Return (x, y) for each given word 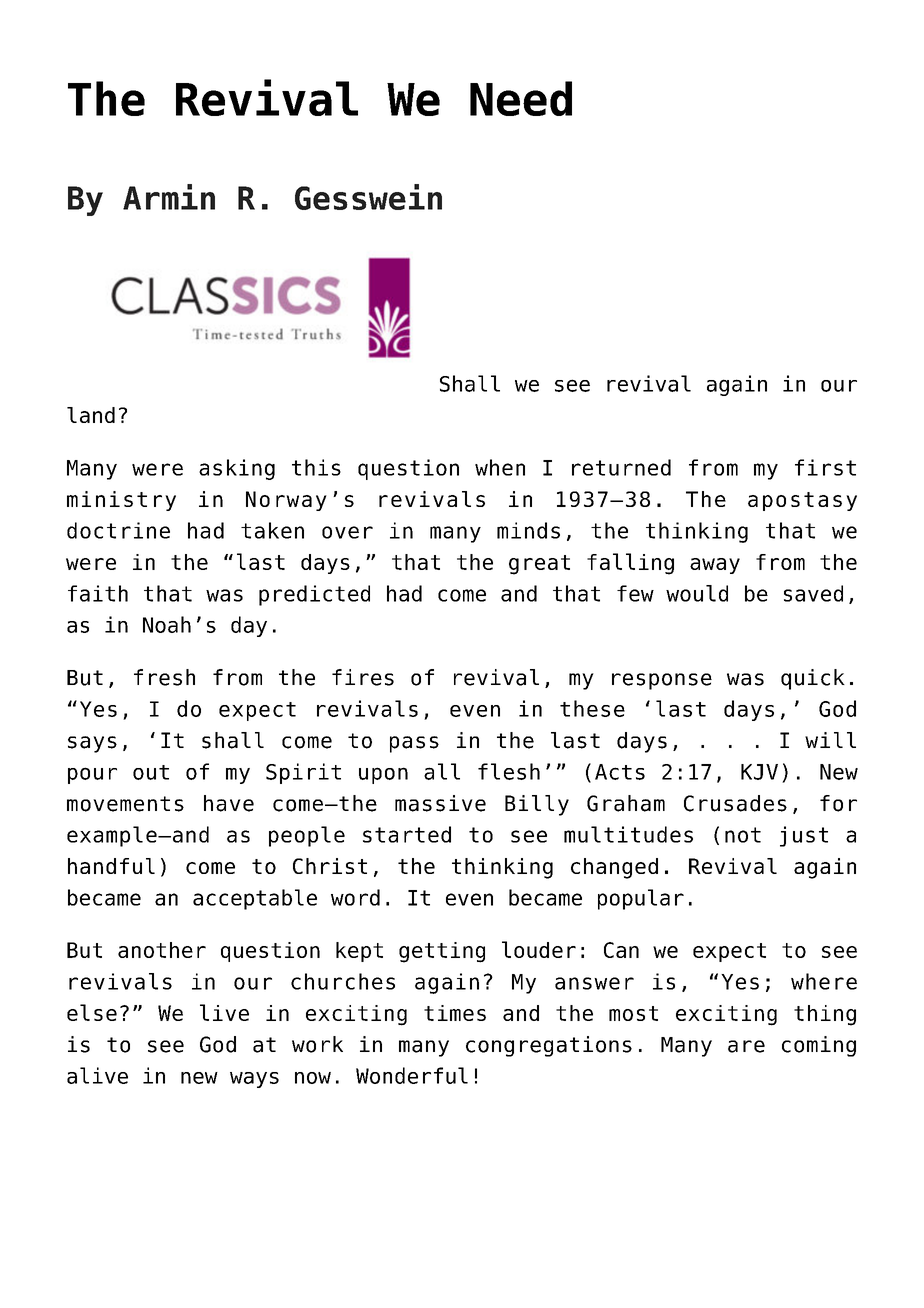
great (539, 565)
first (825, 467)
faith (98, 593)
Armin (169, 197)
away (715, 566)
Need (521, 98)
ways (254, 1080)
